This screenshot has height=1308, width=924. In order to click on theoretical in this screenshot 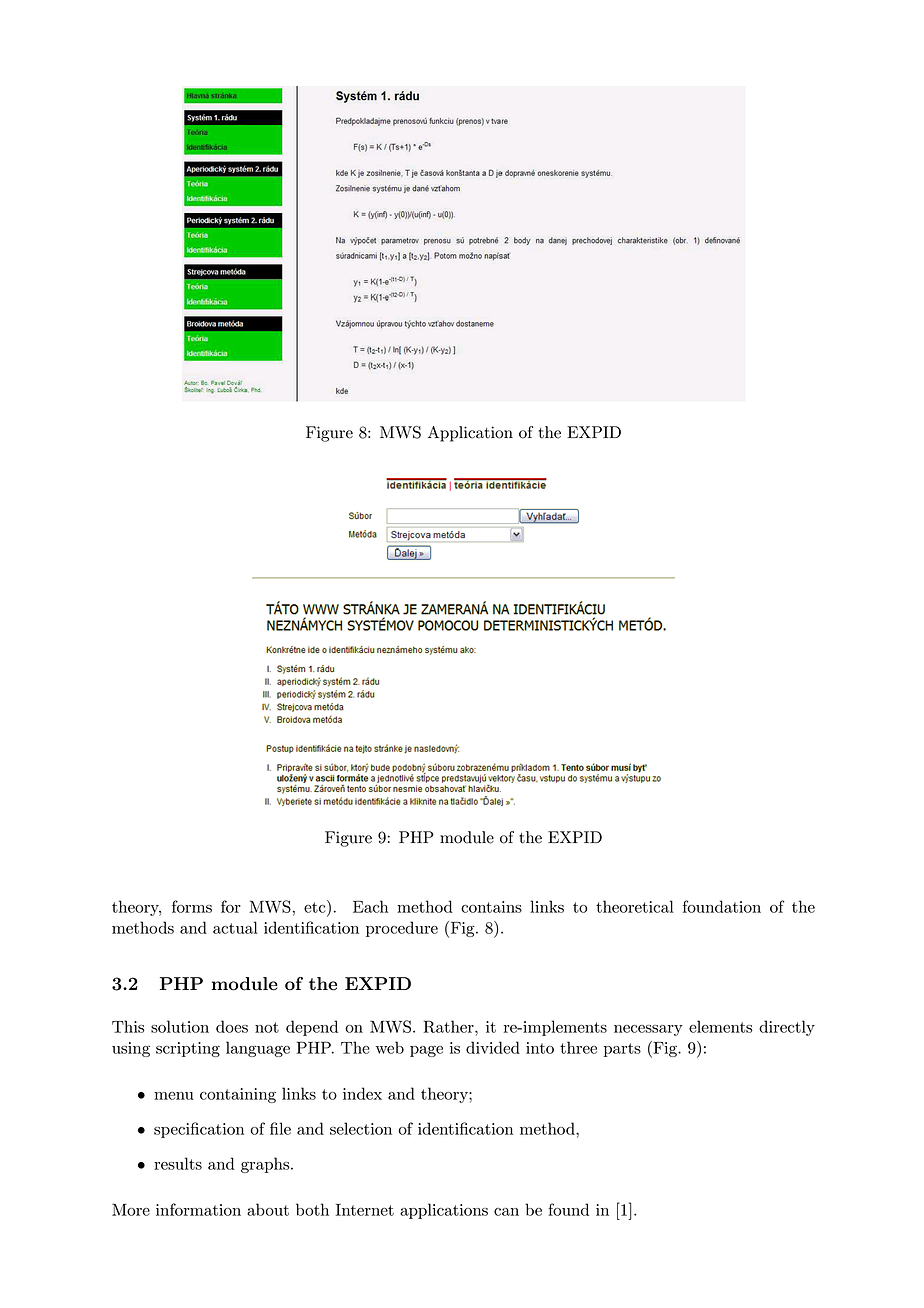, I will do `click(635, 906)`.
